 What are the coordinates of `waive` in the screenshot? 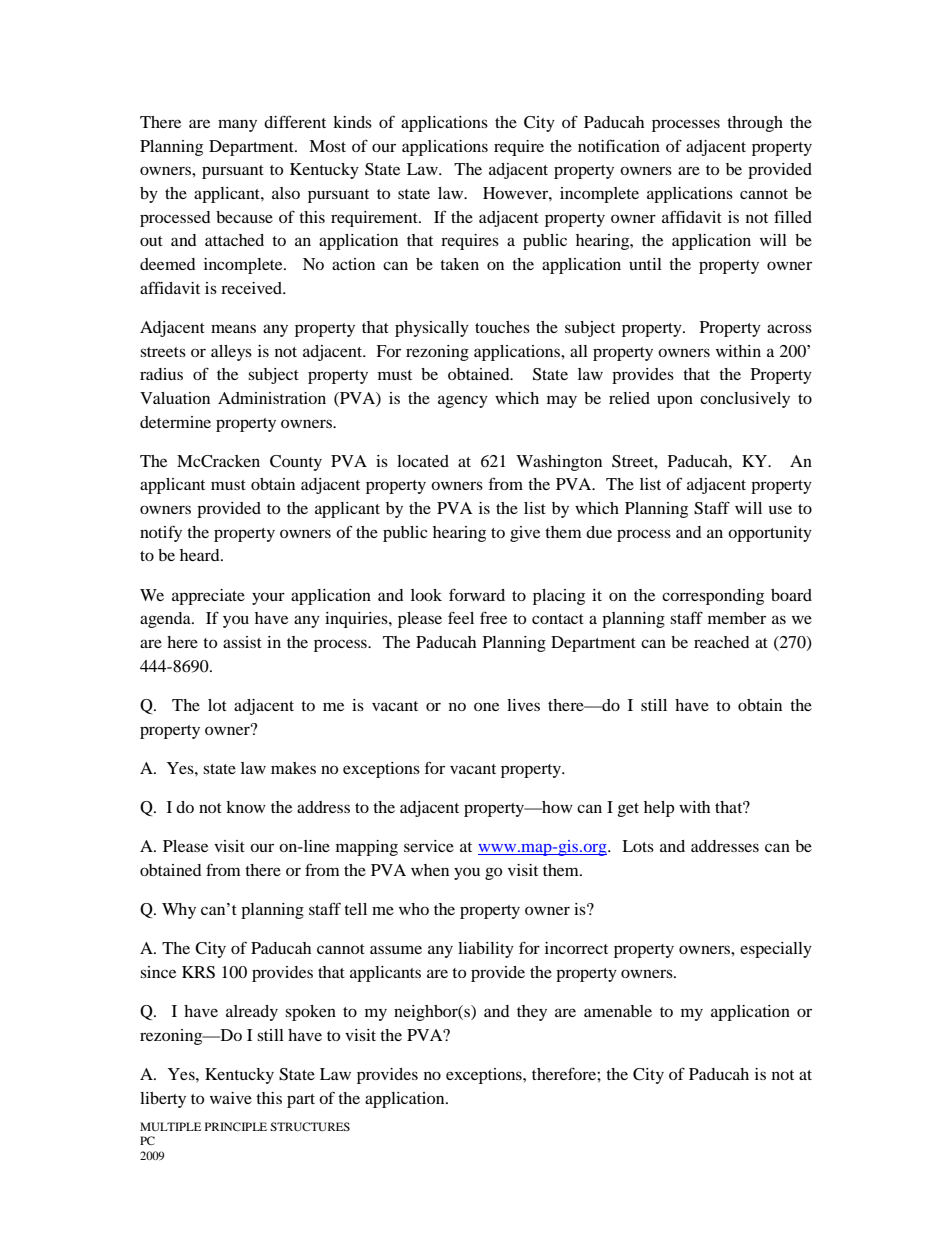 It's located at (231, 1098).
